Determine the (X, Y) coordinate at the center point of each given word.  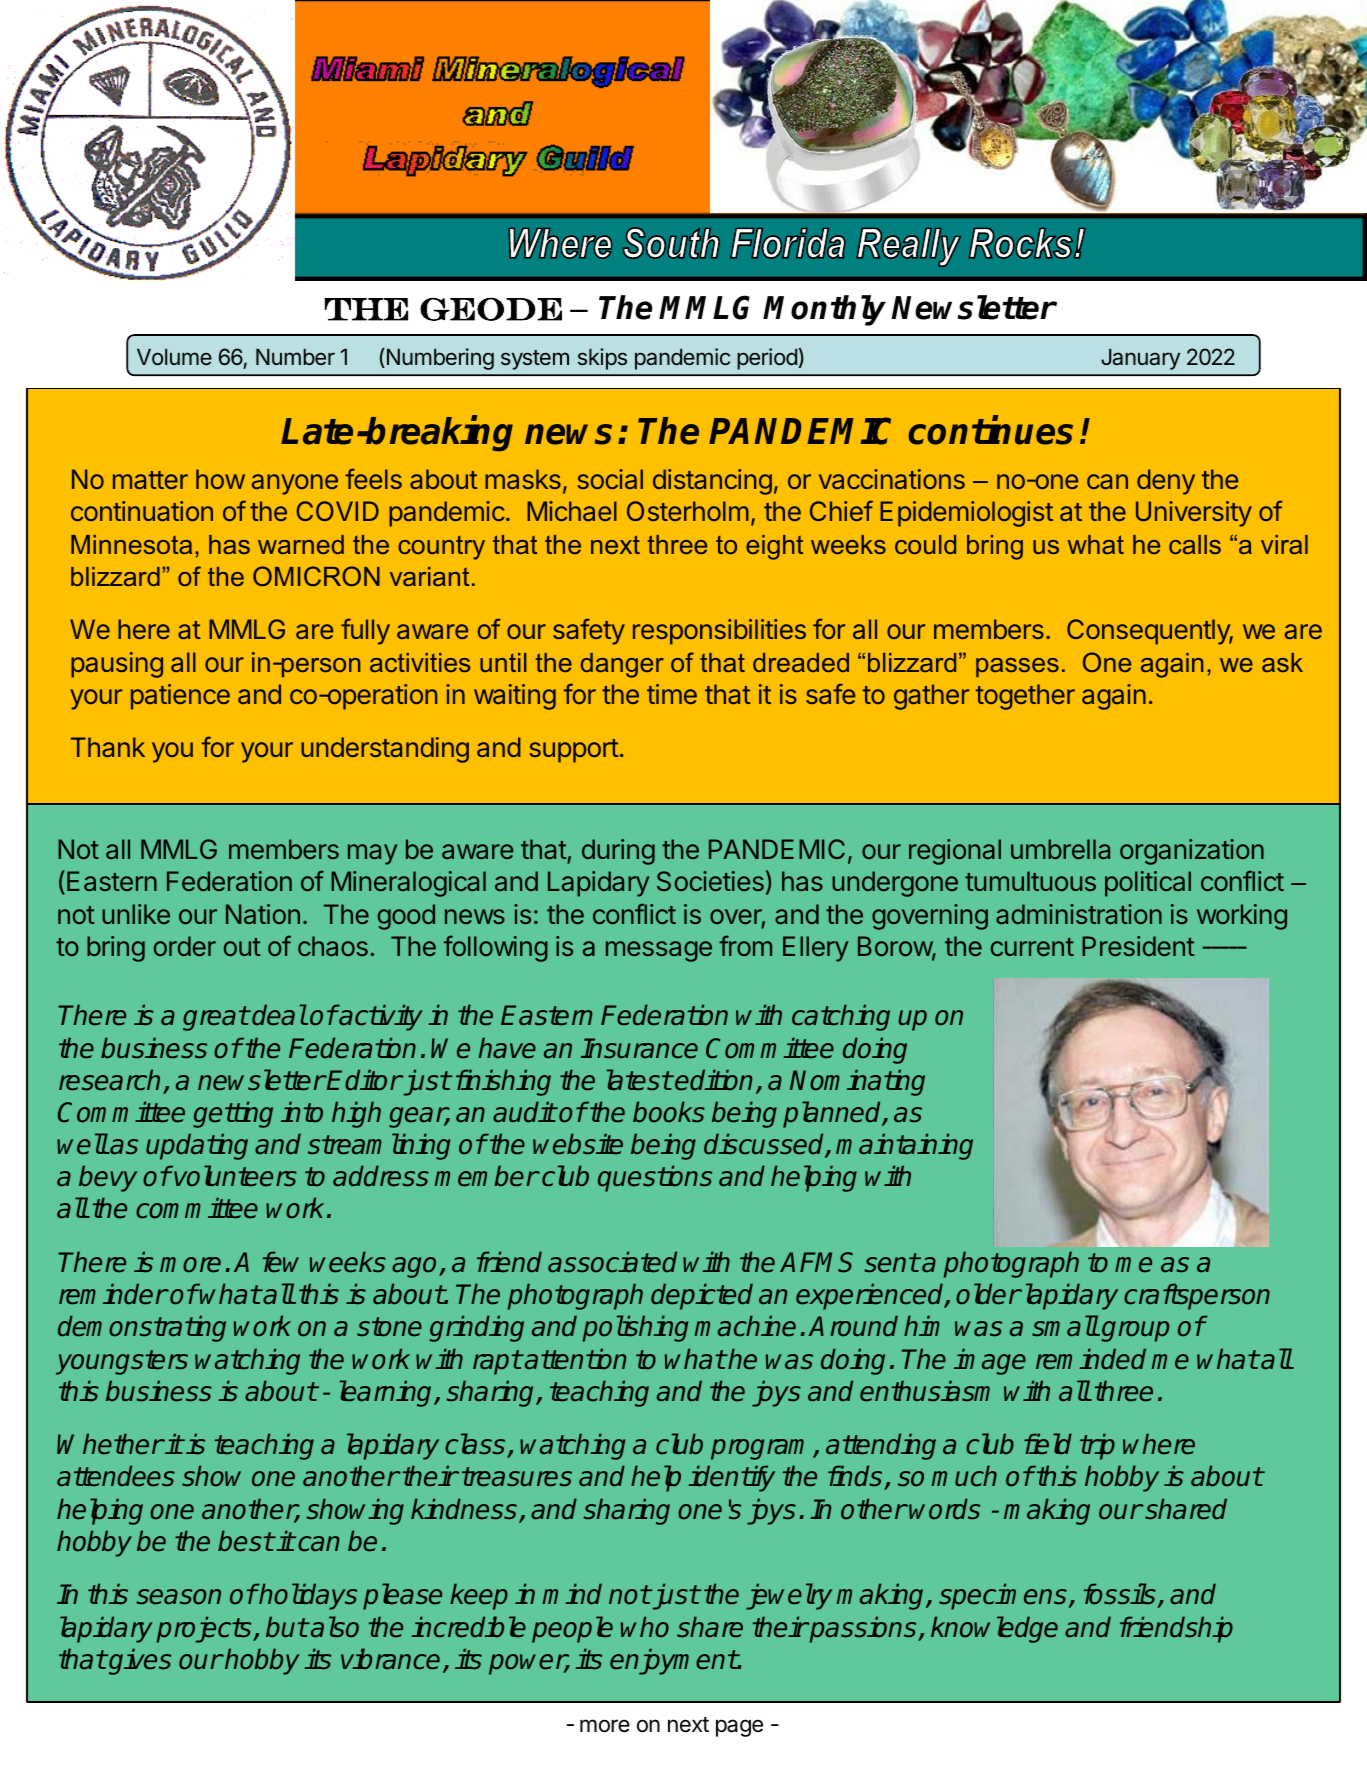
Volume (174, 357)
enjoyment (674, 1661)
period (767, 359)
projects (205, 1629)
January (1140, 359)
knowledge (994, 1629)
